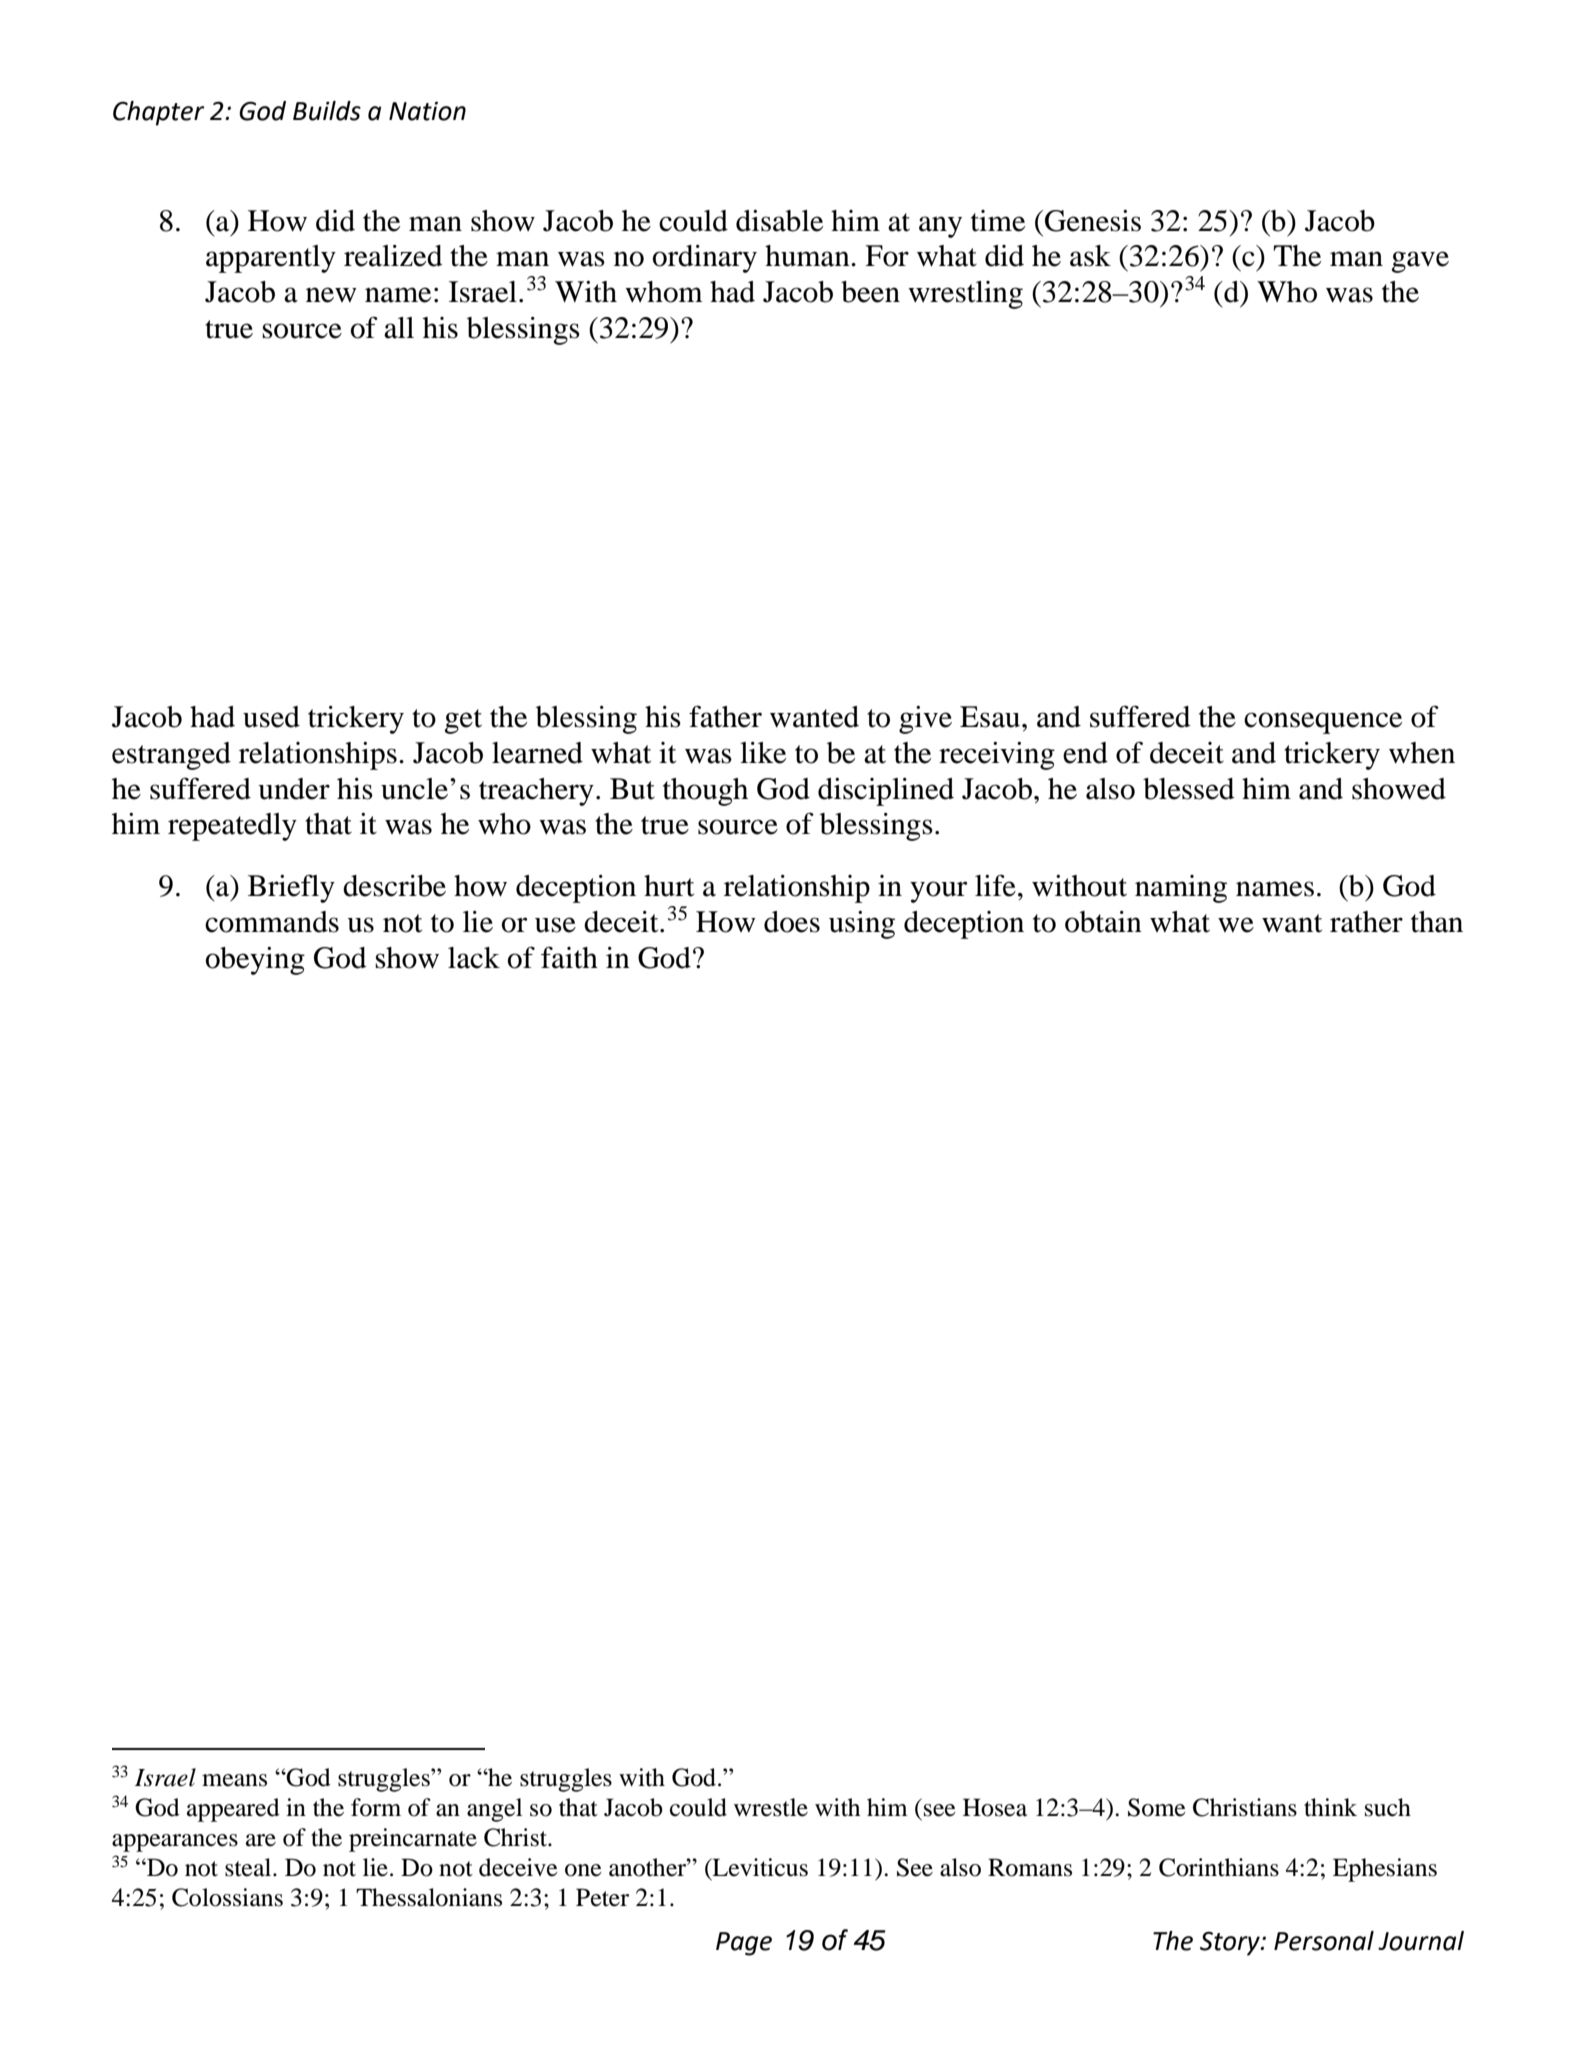  Describe the element at coordinates (1323, 723) in the screenshot. I see `consequence` at that location.
